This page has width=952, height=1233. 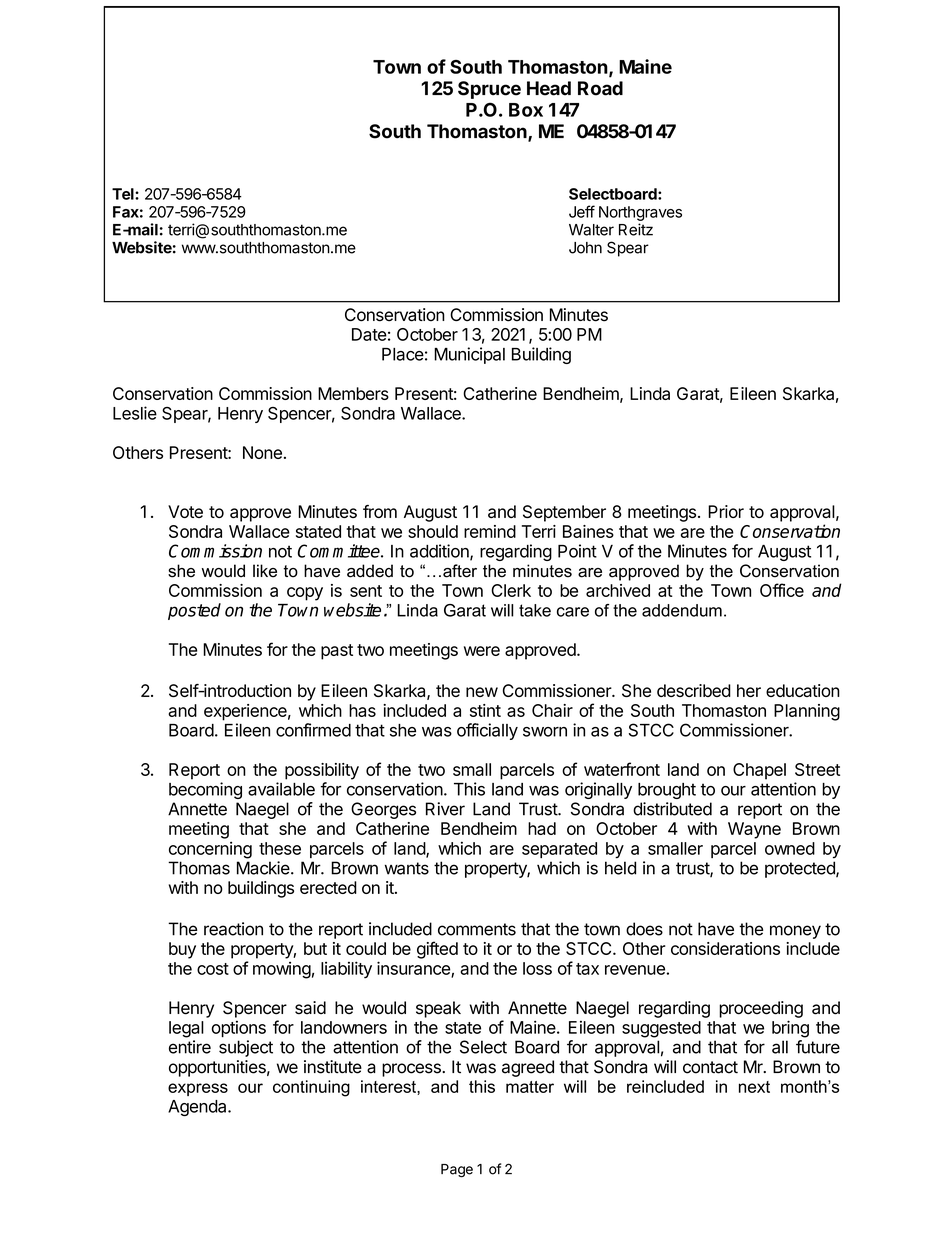 I want to click on None, so click(x=262, y=452).
